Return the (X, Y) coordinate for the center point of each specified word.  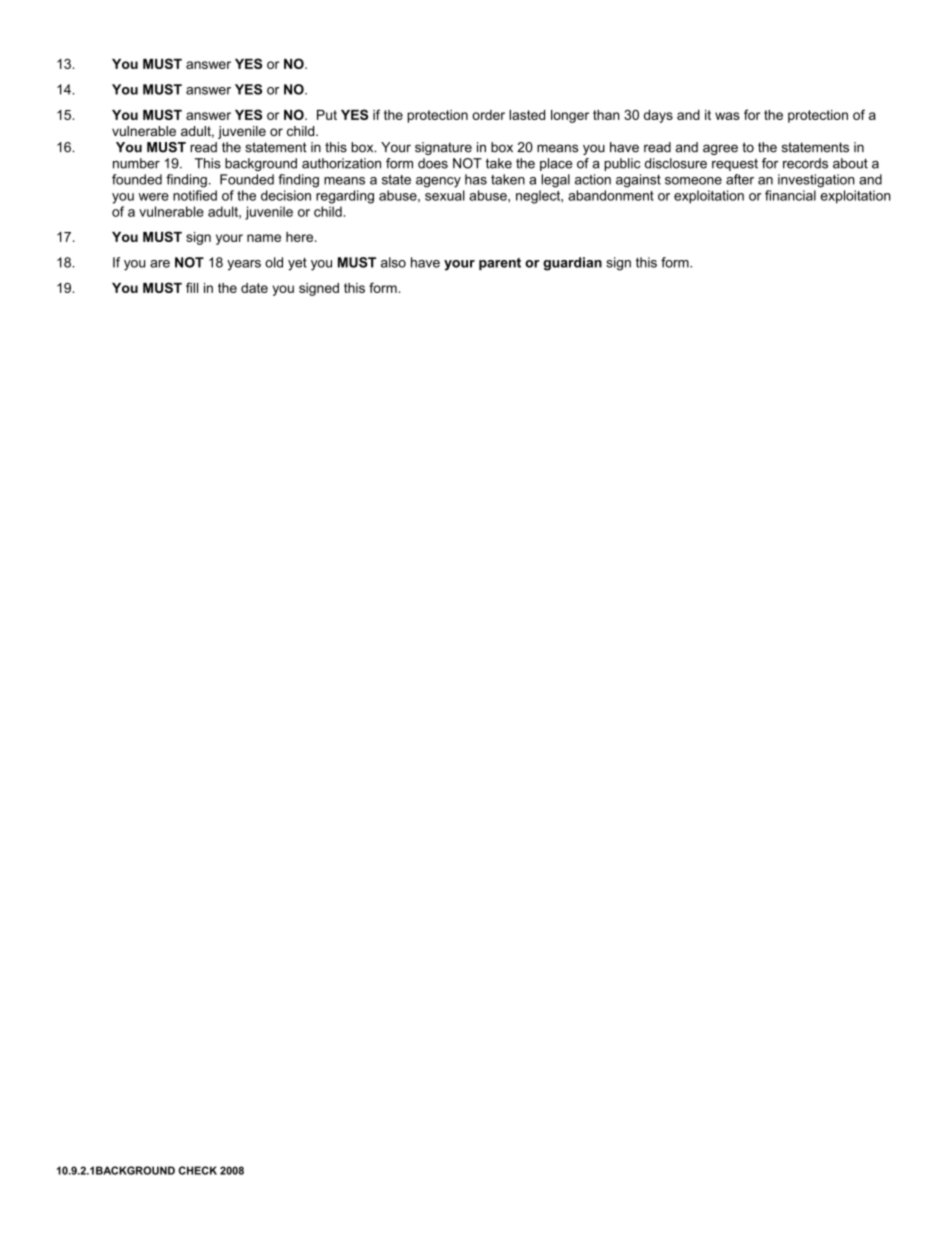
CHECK (197, 1170)
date (254, 288)
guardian (572, 264)
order (488, 115)
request (735, 164)
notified (195, 195)
